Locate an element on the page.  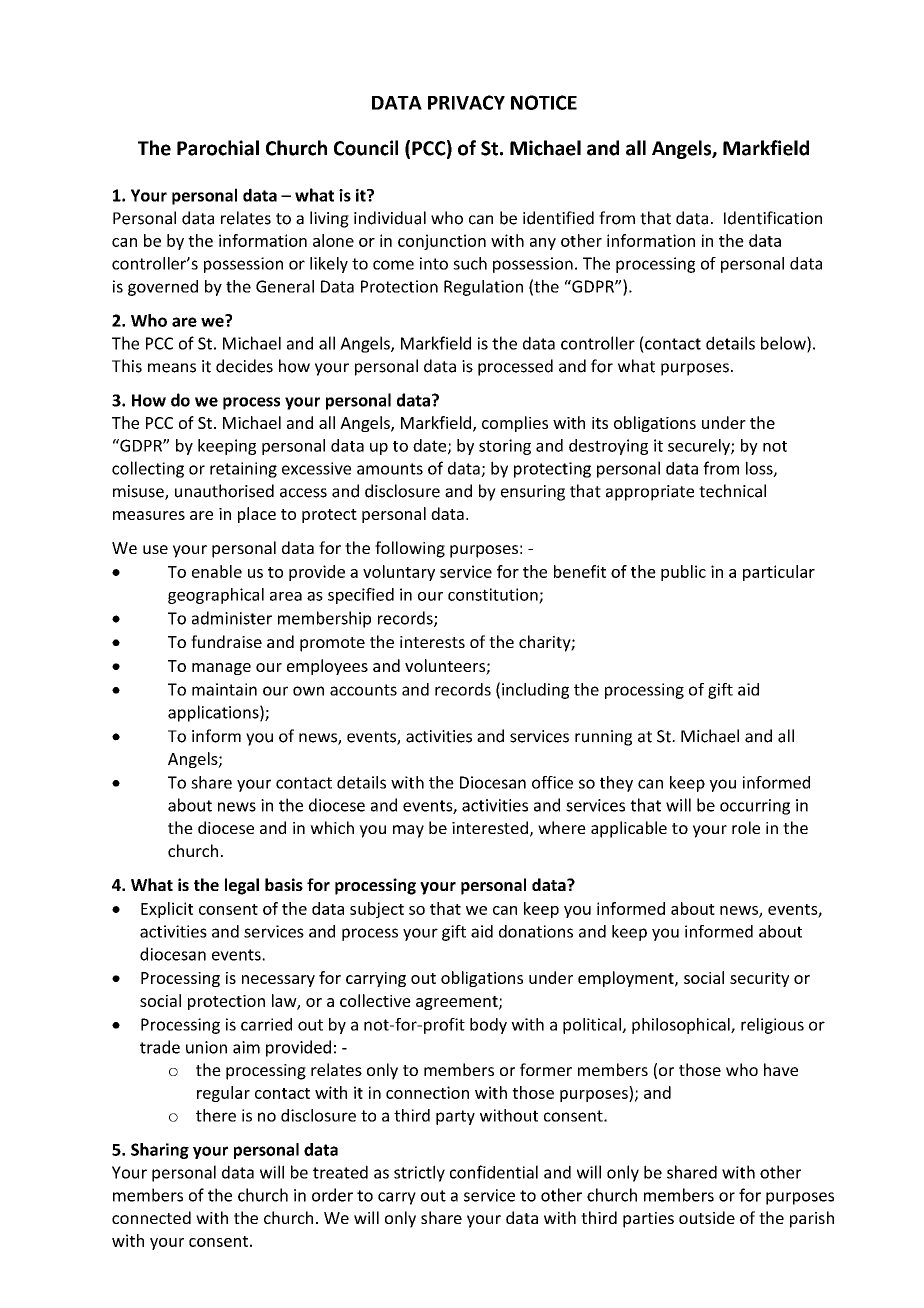
donations is located at coordinates (536, 931).
